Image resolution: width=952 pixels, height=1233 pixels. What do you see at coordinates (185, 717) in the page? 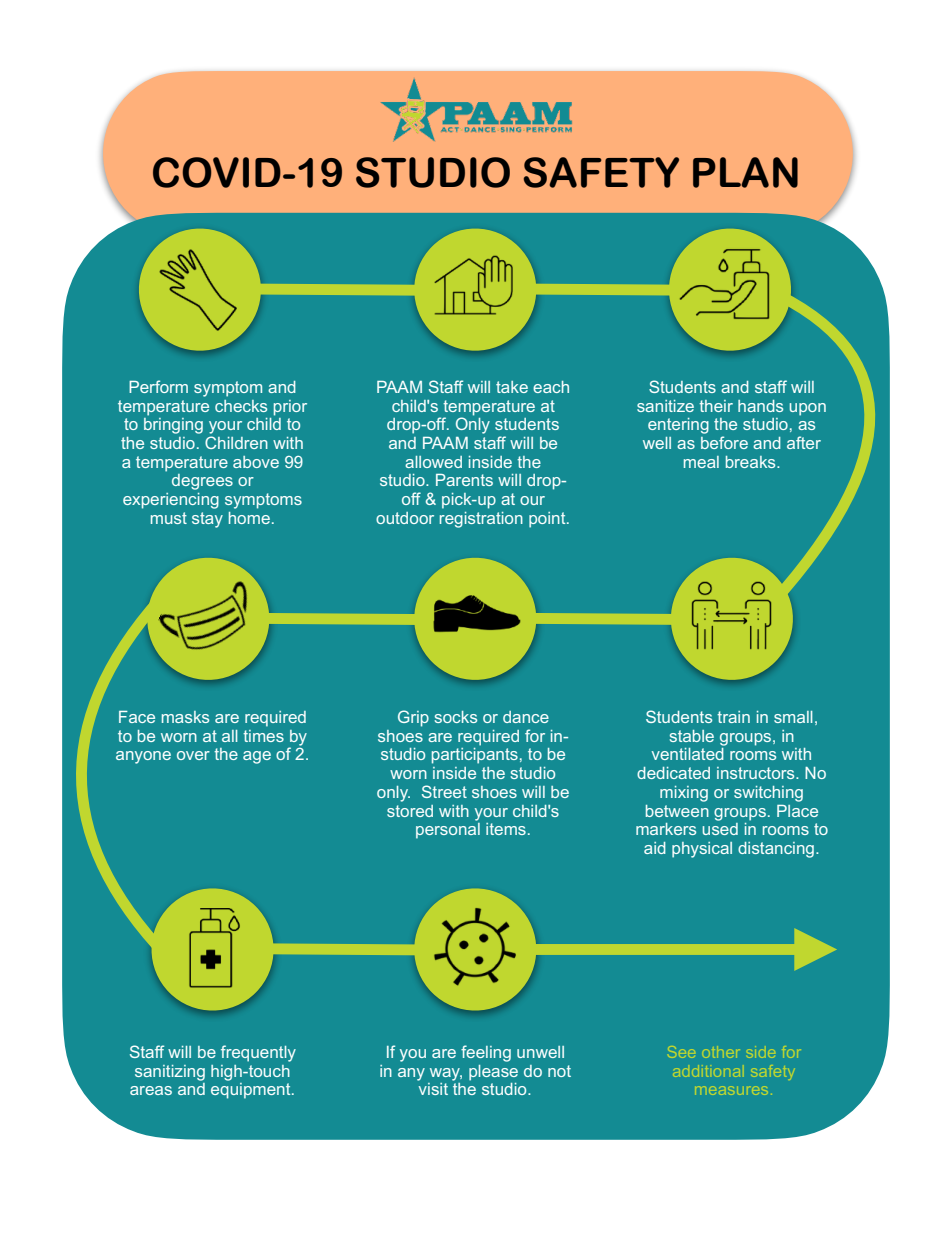
I see `masks` at bounding box center [185, 717].
